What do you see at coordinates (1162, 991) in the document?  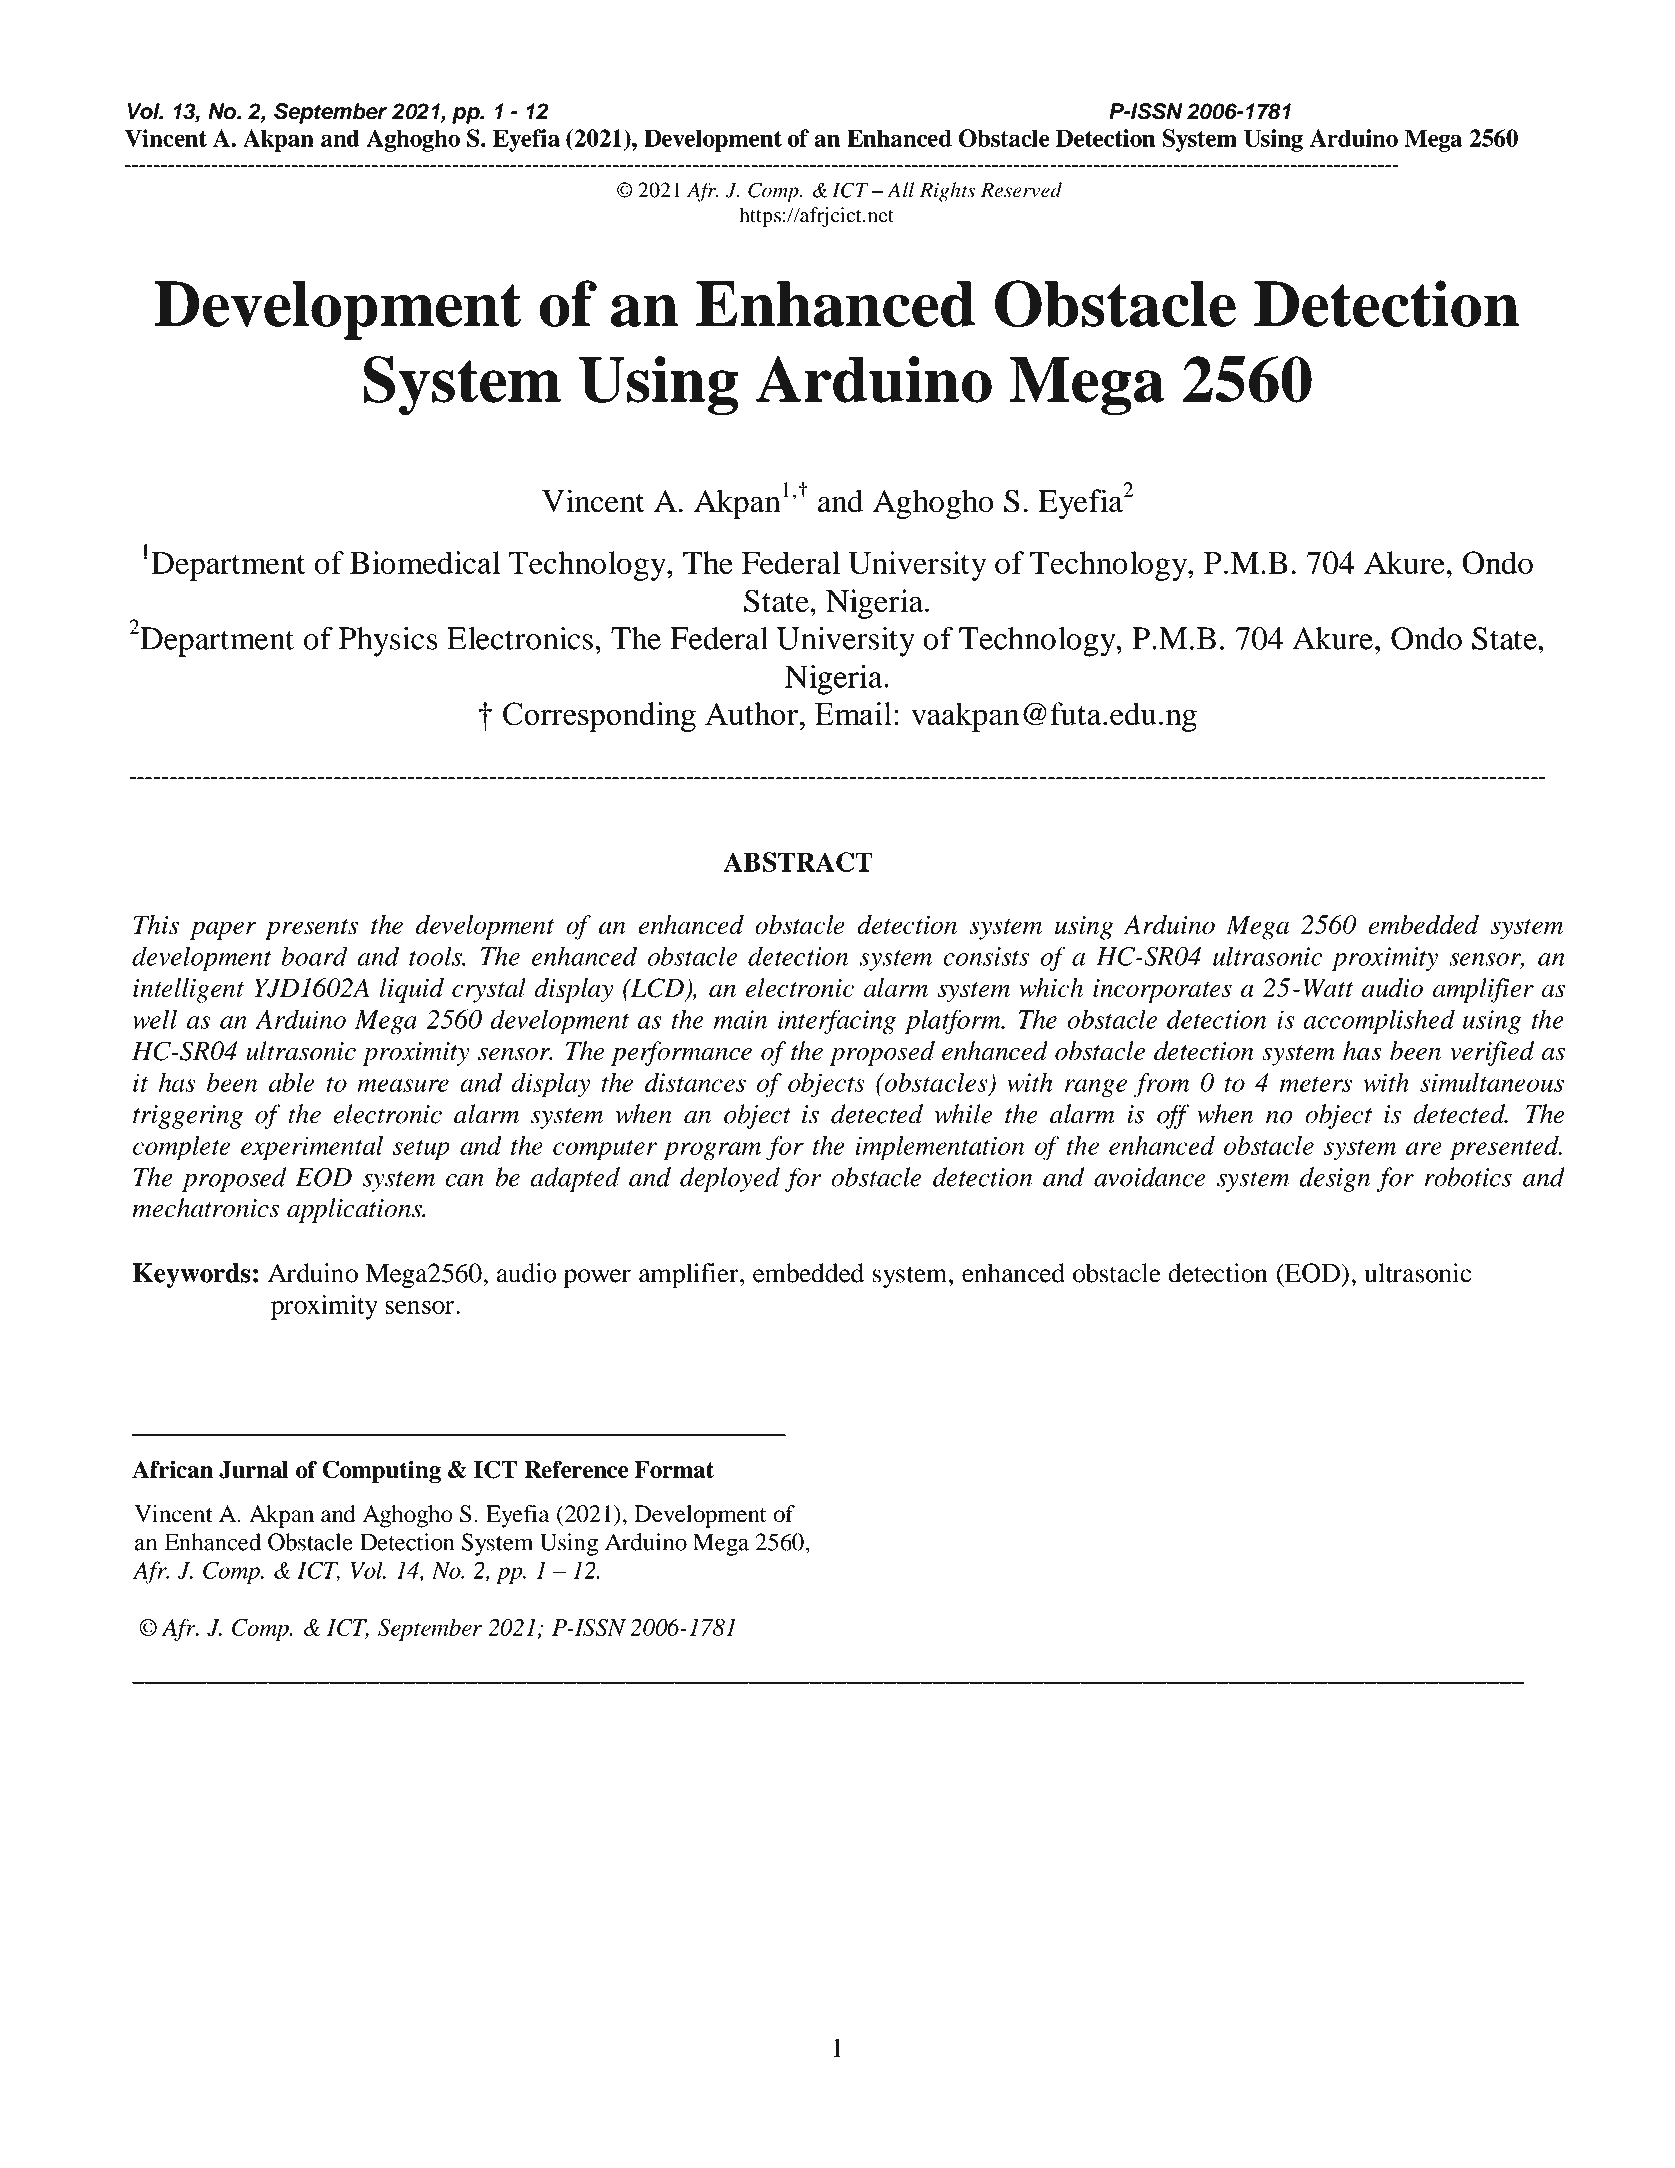 I see `incorporates` at bounding box center [1162, 991].
